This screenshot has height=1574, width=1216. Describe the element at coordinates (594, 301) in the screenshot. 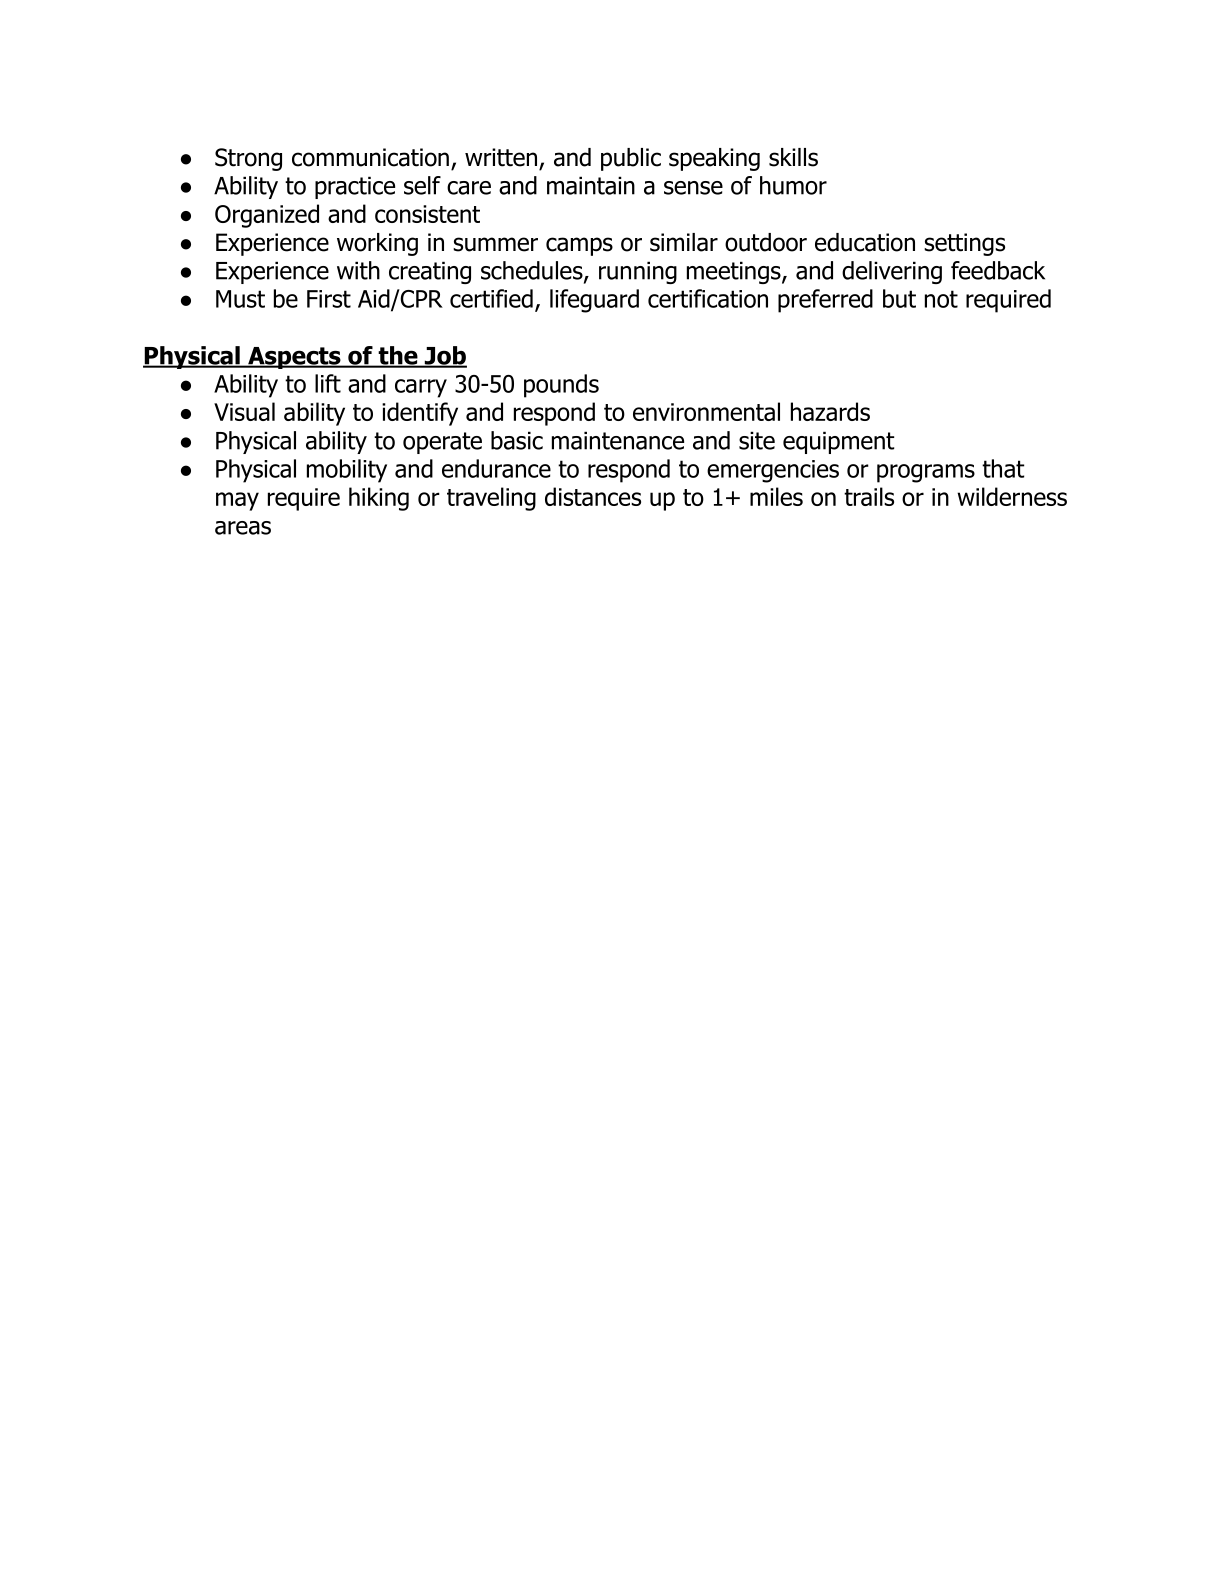

I see `lifeguard` at that location.
